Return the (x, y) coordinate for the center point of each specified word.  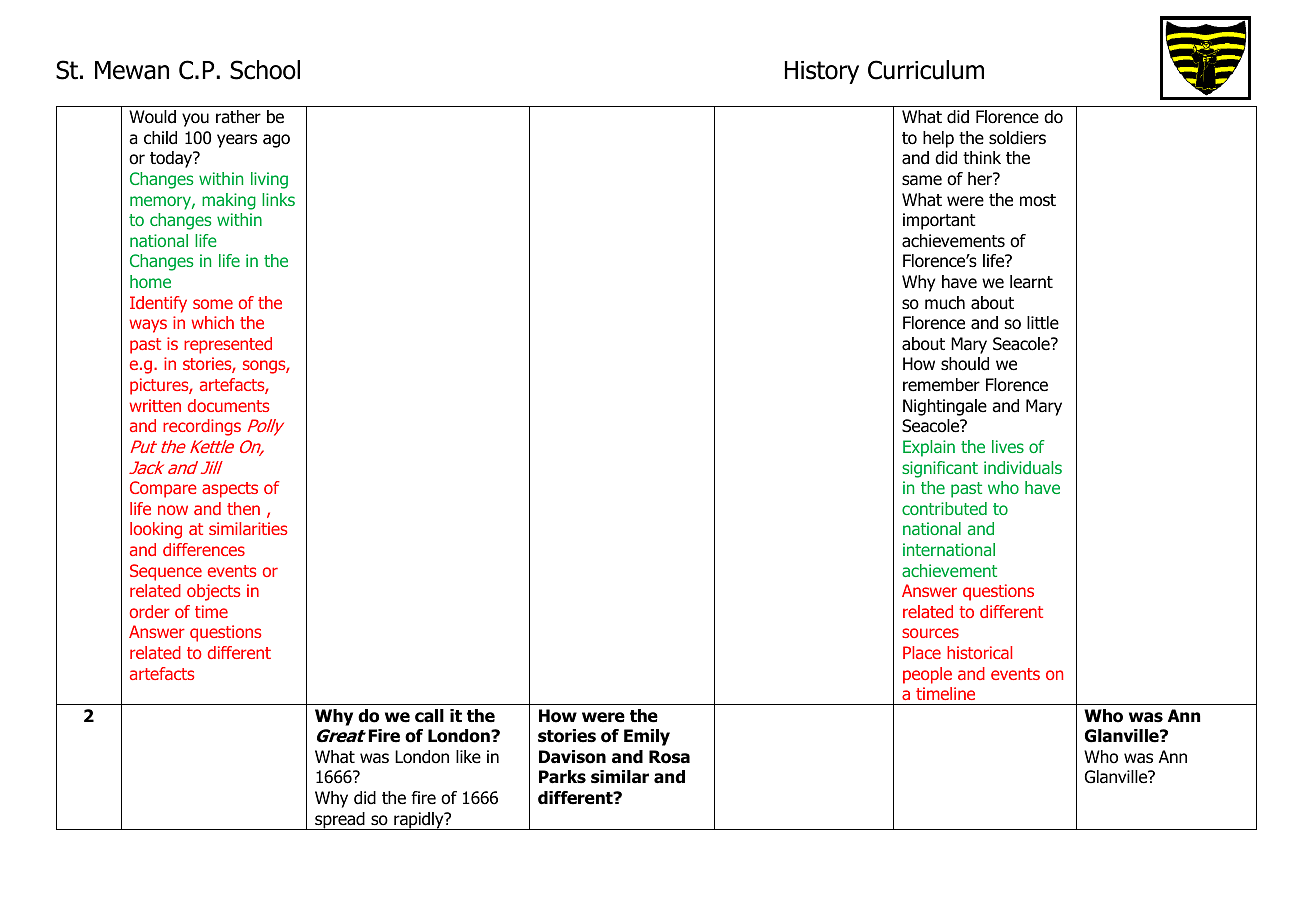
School (265, 70)
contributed (944, 508)
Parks (562, 777)
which (212, 322)
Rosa (669, 757)
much (945, 303)
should (965, 364)
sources (930, 633)
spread (340, 821)
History (822, 72)
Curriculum (926, 70)
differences (204, 549)
